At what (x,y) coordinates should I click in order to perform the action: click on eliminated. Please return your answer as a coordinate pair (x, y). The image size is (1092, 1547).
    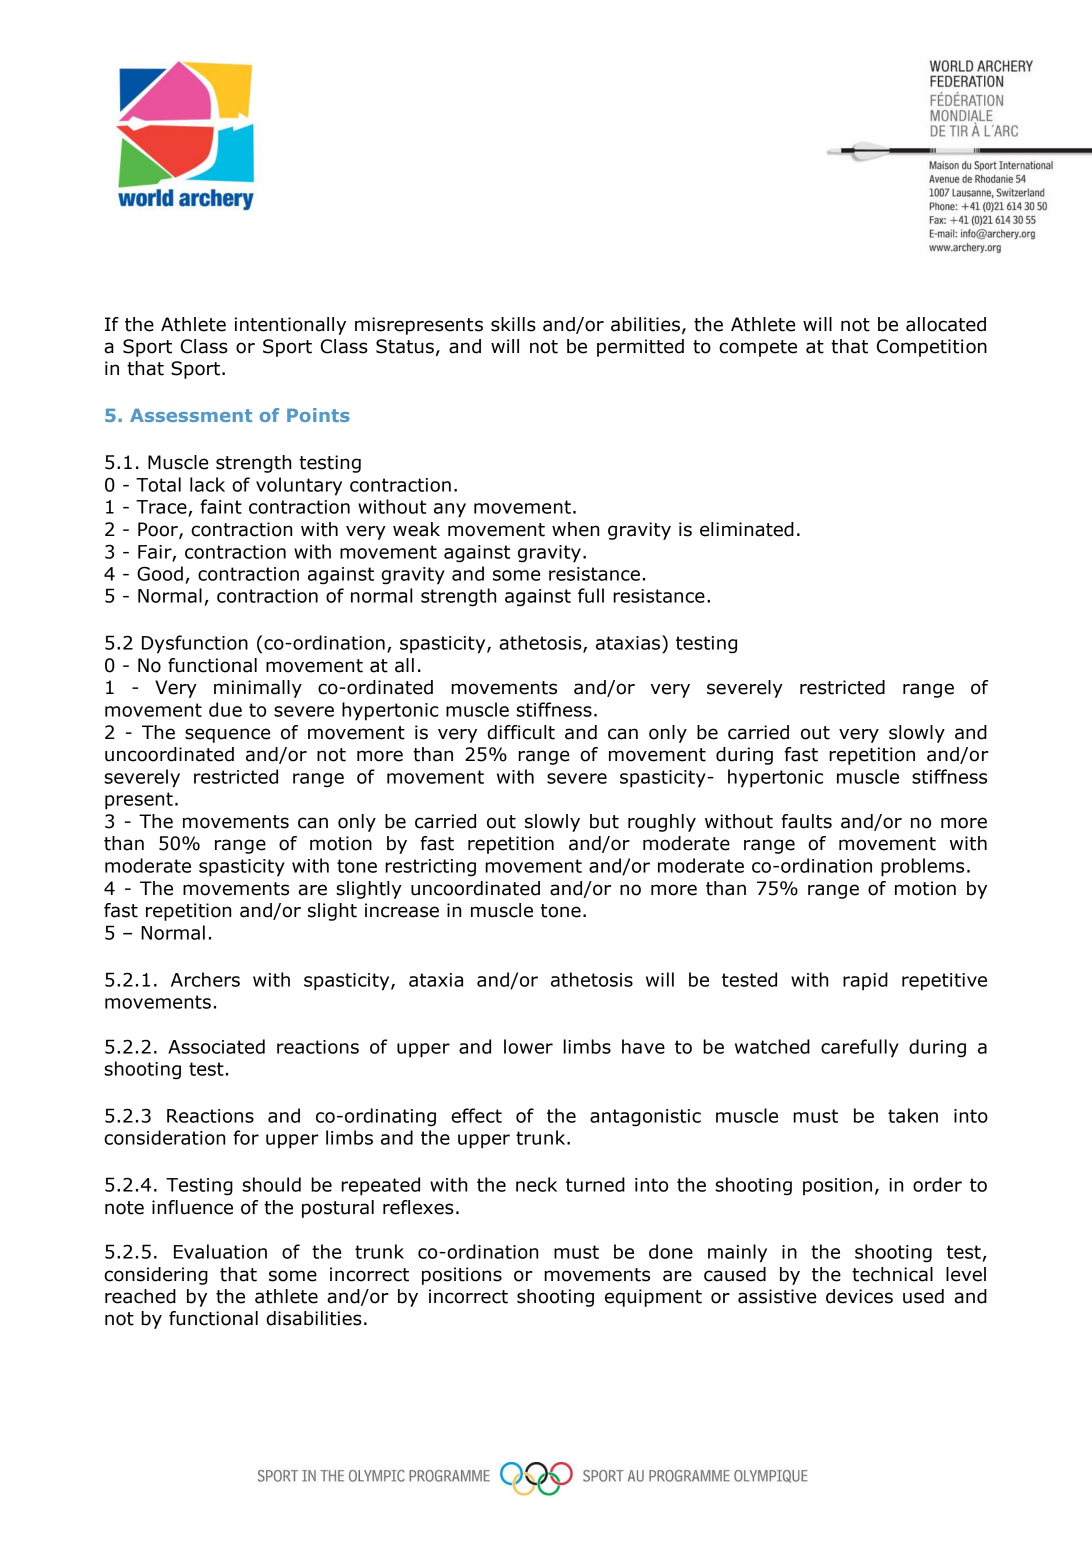
    Looking at the image, I should click on (747, 529).
